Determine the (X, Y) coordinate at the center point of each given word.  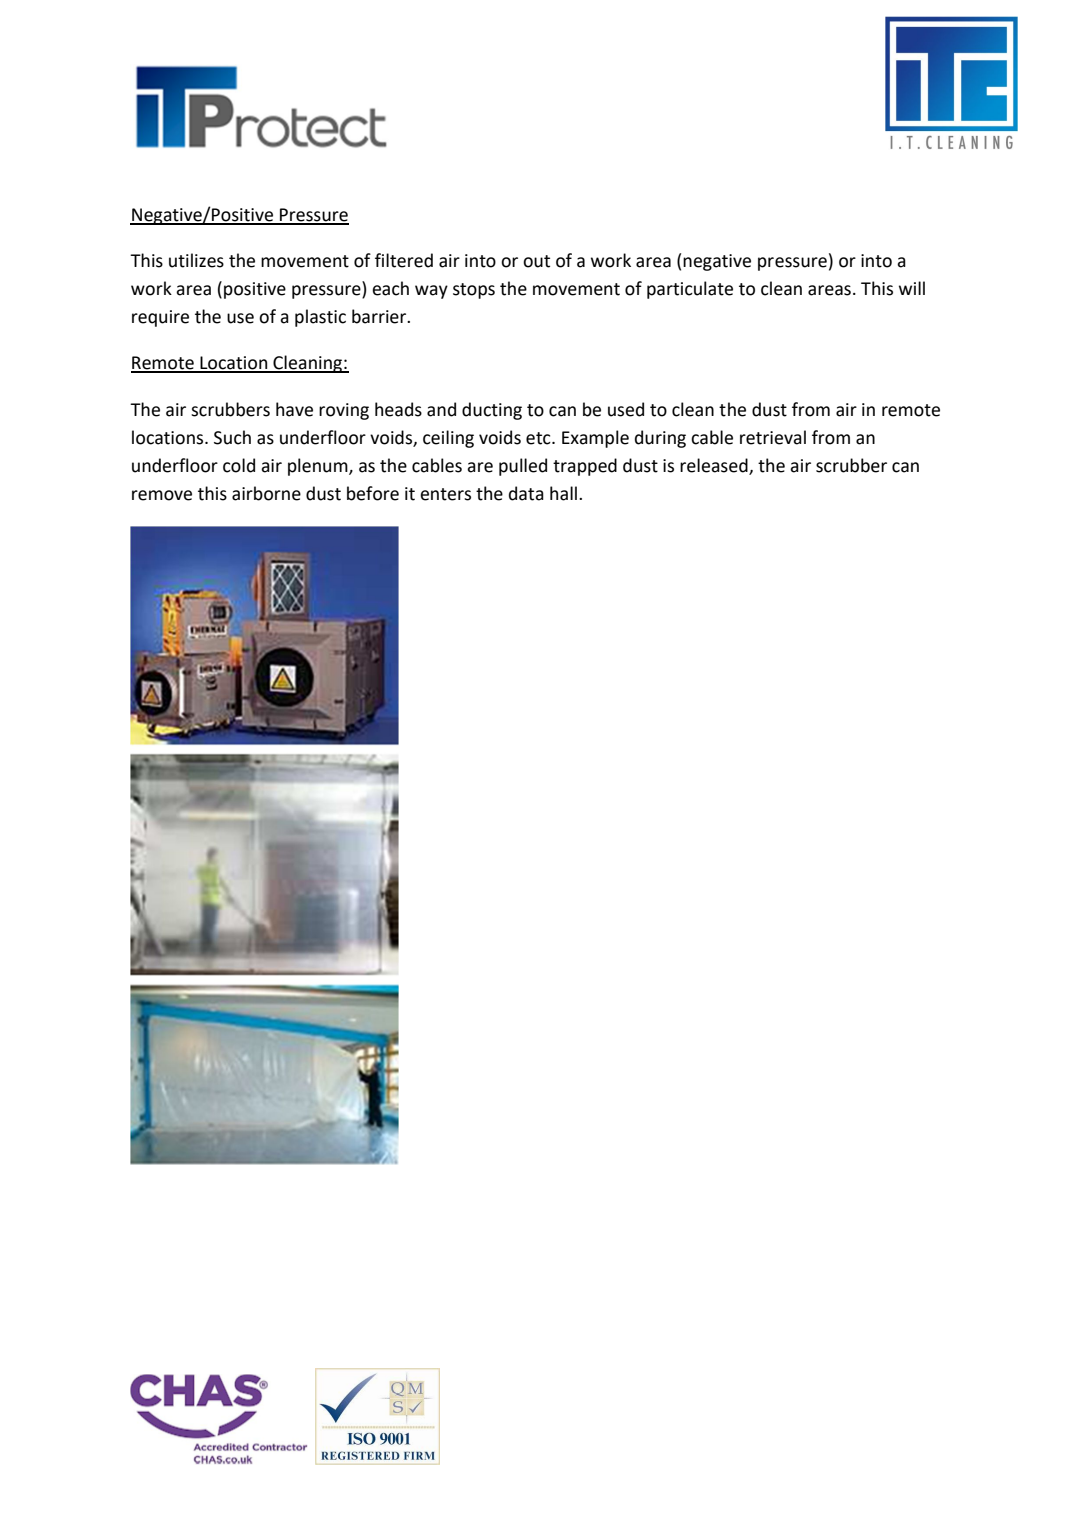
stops (474, 291)
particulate (690, 290)
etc (539, 438)
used (626, 409)
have (294, 409)
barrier (380, 316)
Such (232, 437)
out (536, 261)
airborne (266, 493)
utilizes (196, 260)
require (160, 318)
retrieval (773, 437)
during (660, 439)
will (912, 288)
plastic (320, 318)
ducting (492, 411)
